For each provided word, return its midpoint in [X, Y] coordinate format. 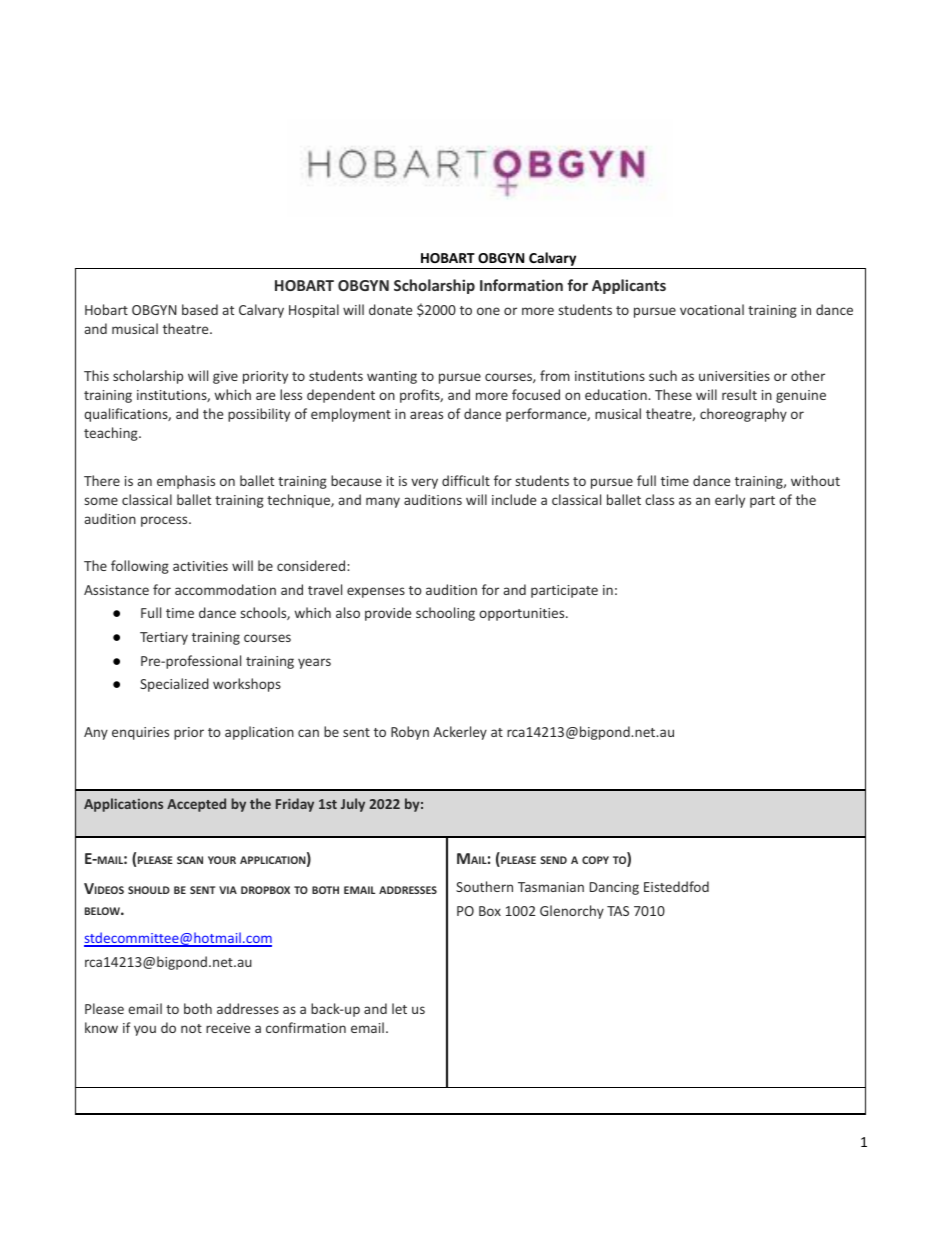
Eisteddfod [676, 886]
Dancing [614, 888]
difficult [466, 480]
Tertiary [164, 638]
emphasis [186, 482]
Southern [484, 886]
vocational [712, 309]
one [488, 311]
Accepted [196, 805]
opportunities [523, 614]
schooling [445, 614]
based [200, 309]
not [191, 1028]
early [730, 501]
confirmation [306, 1027]
